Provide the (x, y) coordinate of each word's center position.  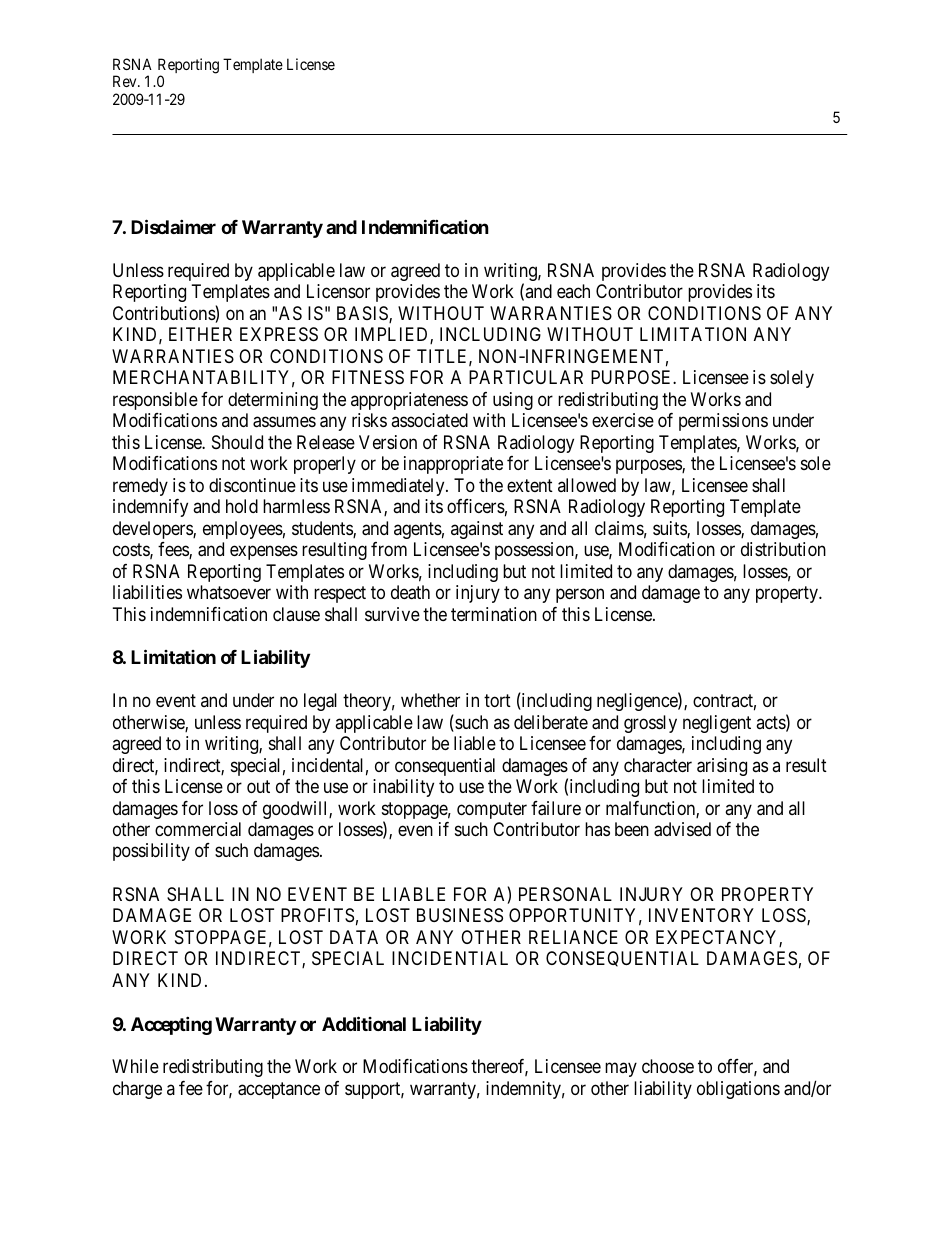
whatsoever (229, 592)
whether (430, 700)
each (573, 291)
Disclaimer (173, 226)
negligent (717, 724)
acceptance (279, 1090)
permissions (723, 422)
